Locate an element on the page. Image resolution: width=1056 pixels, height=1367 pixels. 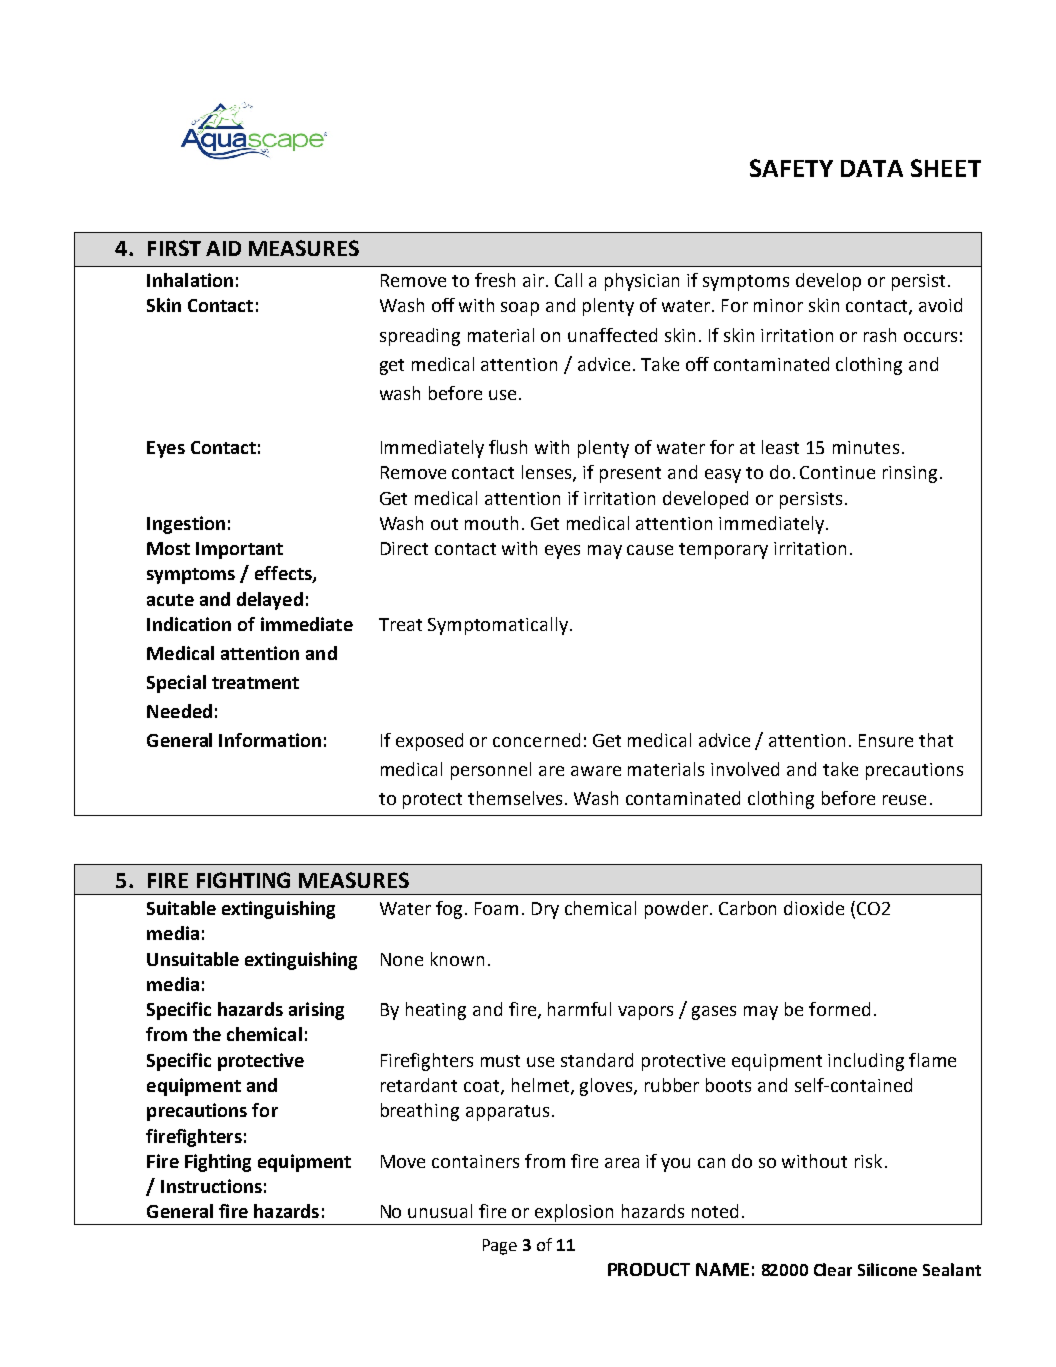
Ensure is located at coordinates (886, 740).
